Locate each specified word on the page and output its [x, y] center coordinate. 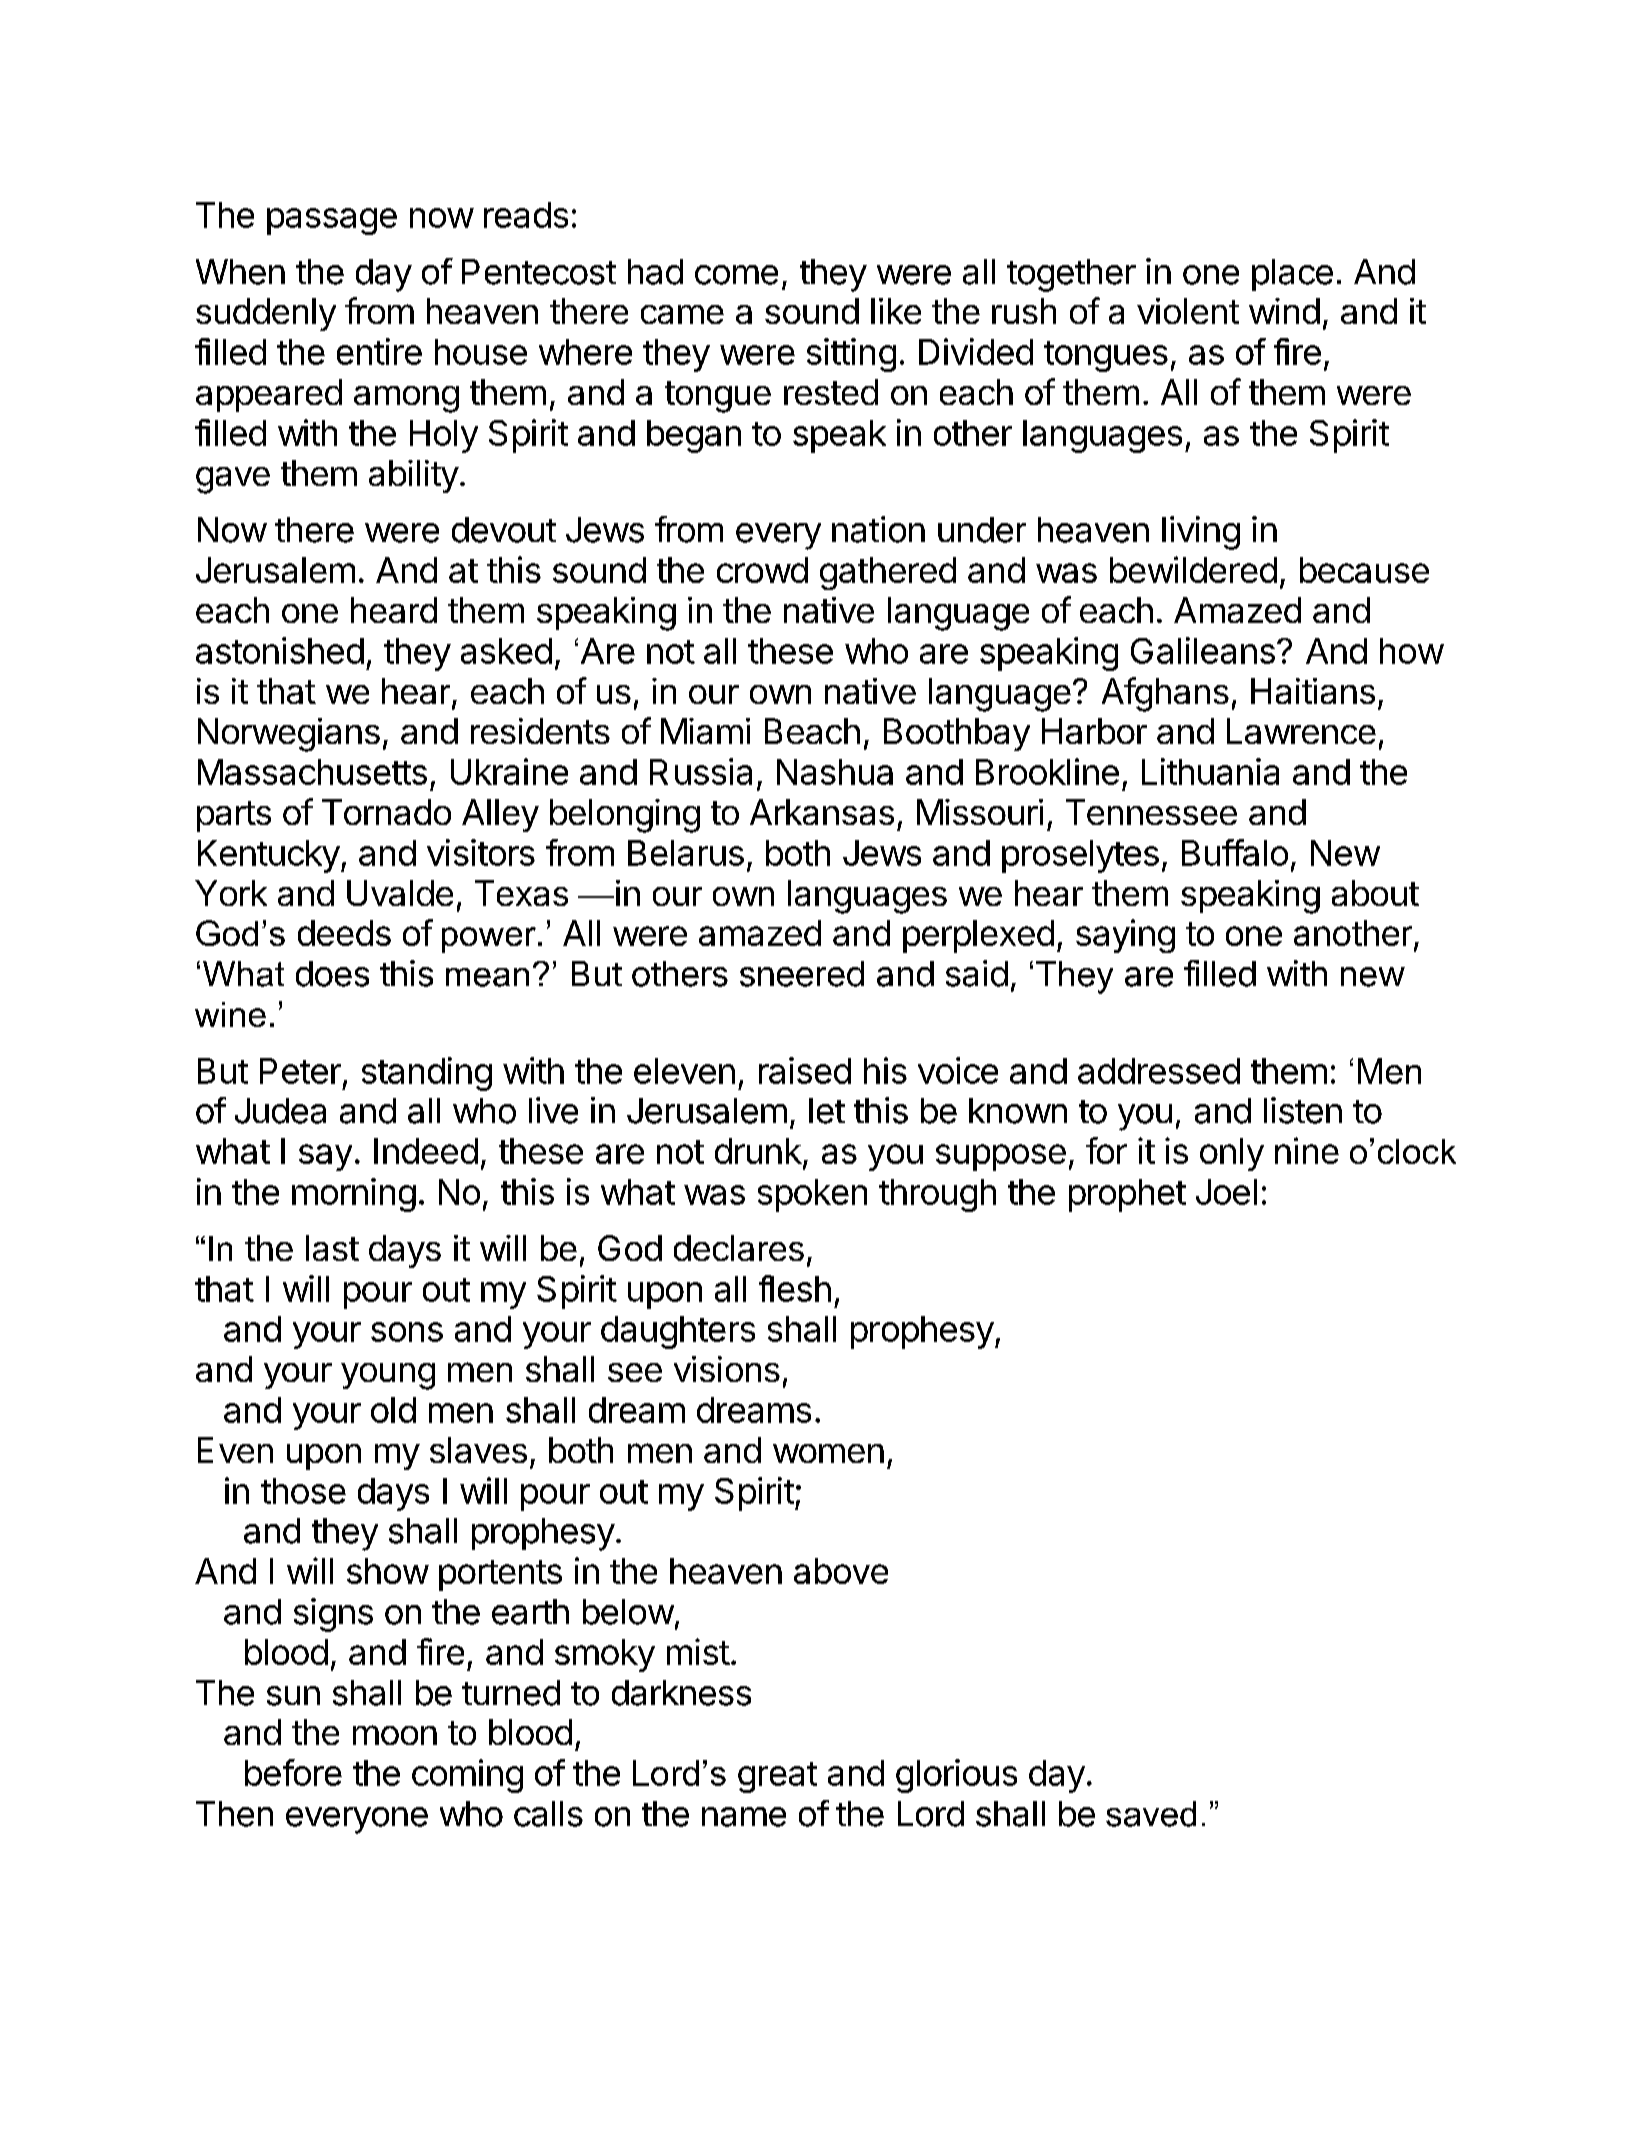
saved [1151, 1814]
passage [332, 221]
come [736, 275]
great [777, 1777]
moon [395, 1735]
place [1292, 275]
